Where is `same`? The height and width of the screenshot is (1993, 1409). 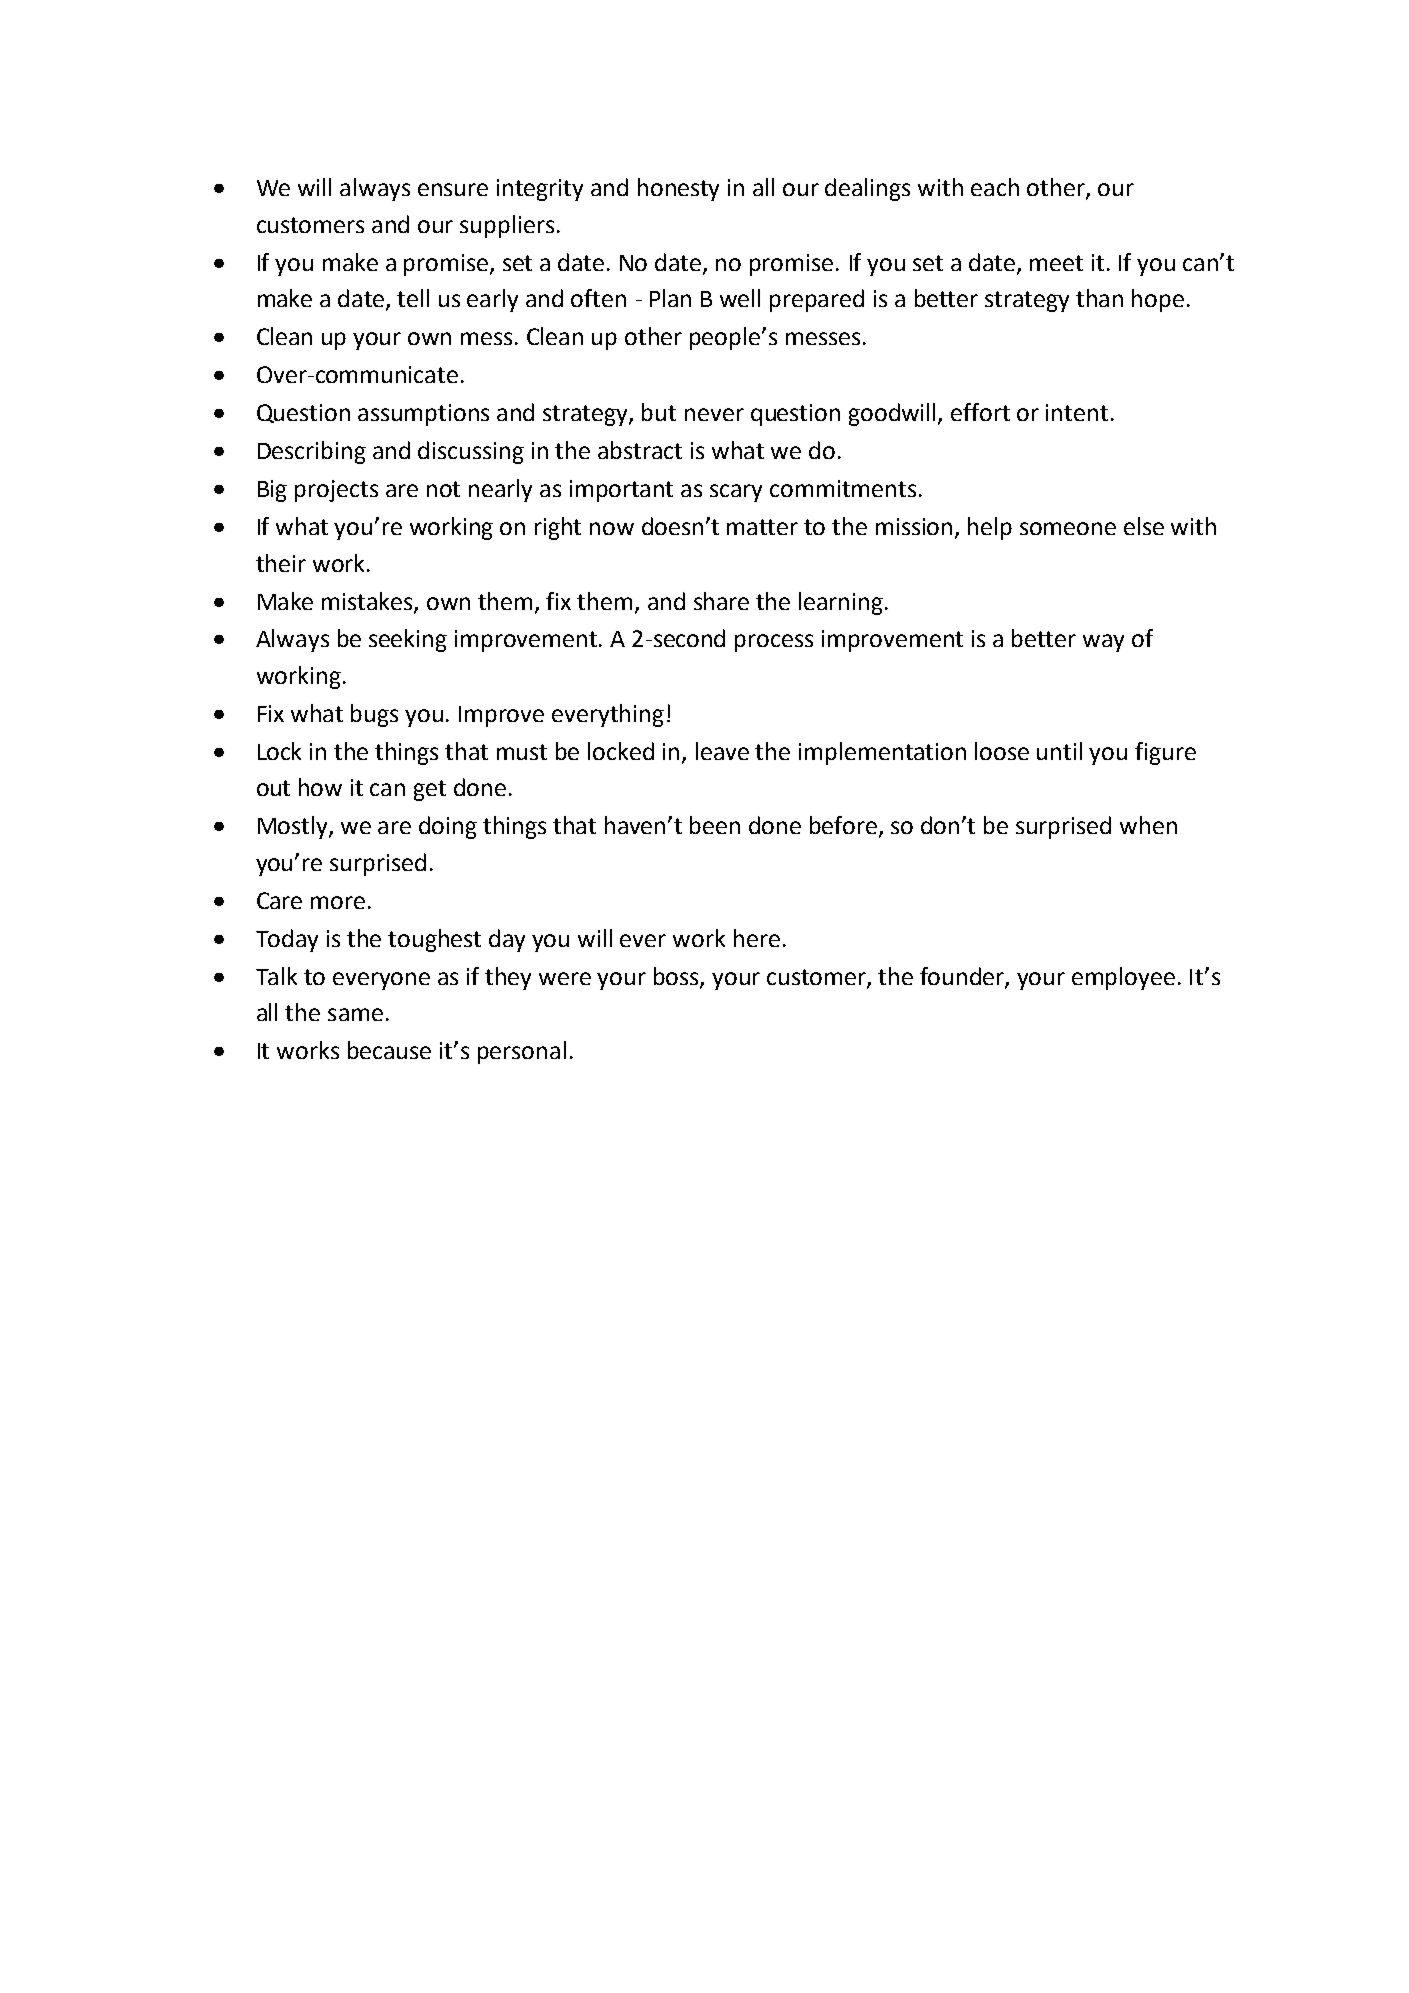 same is located at coordinates (355, 1014).
